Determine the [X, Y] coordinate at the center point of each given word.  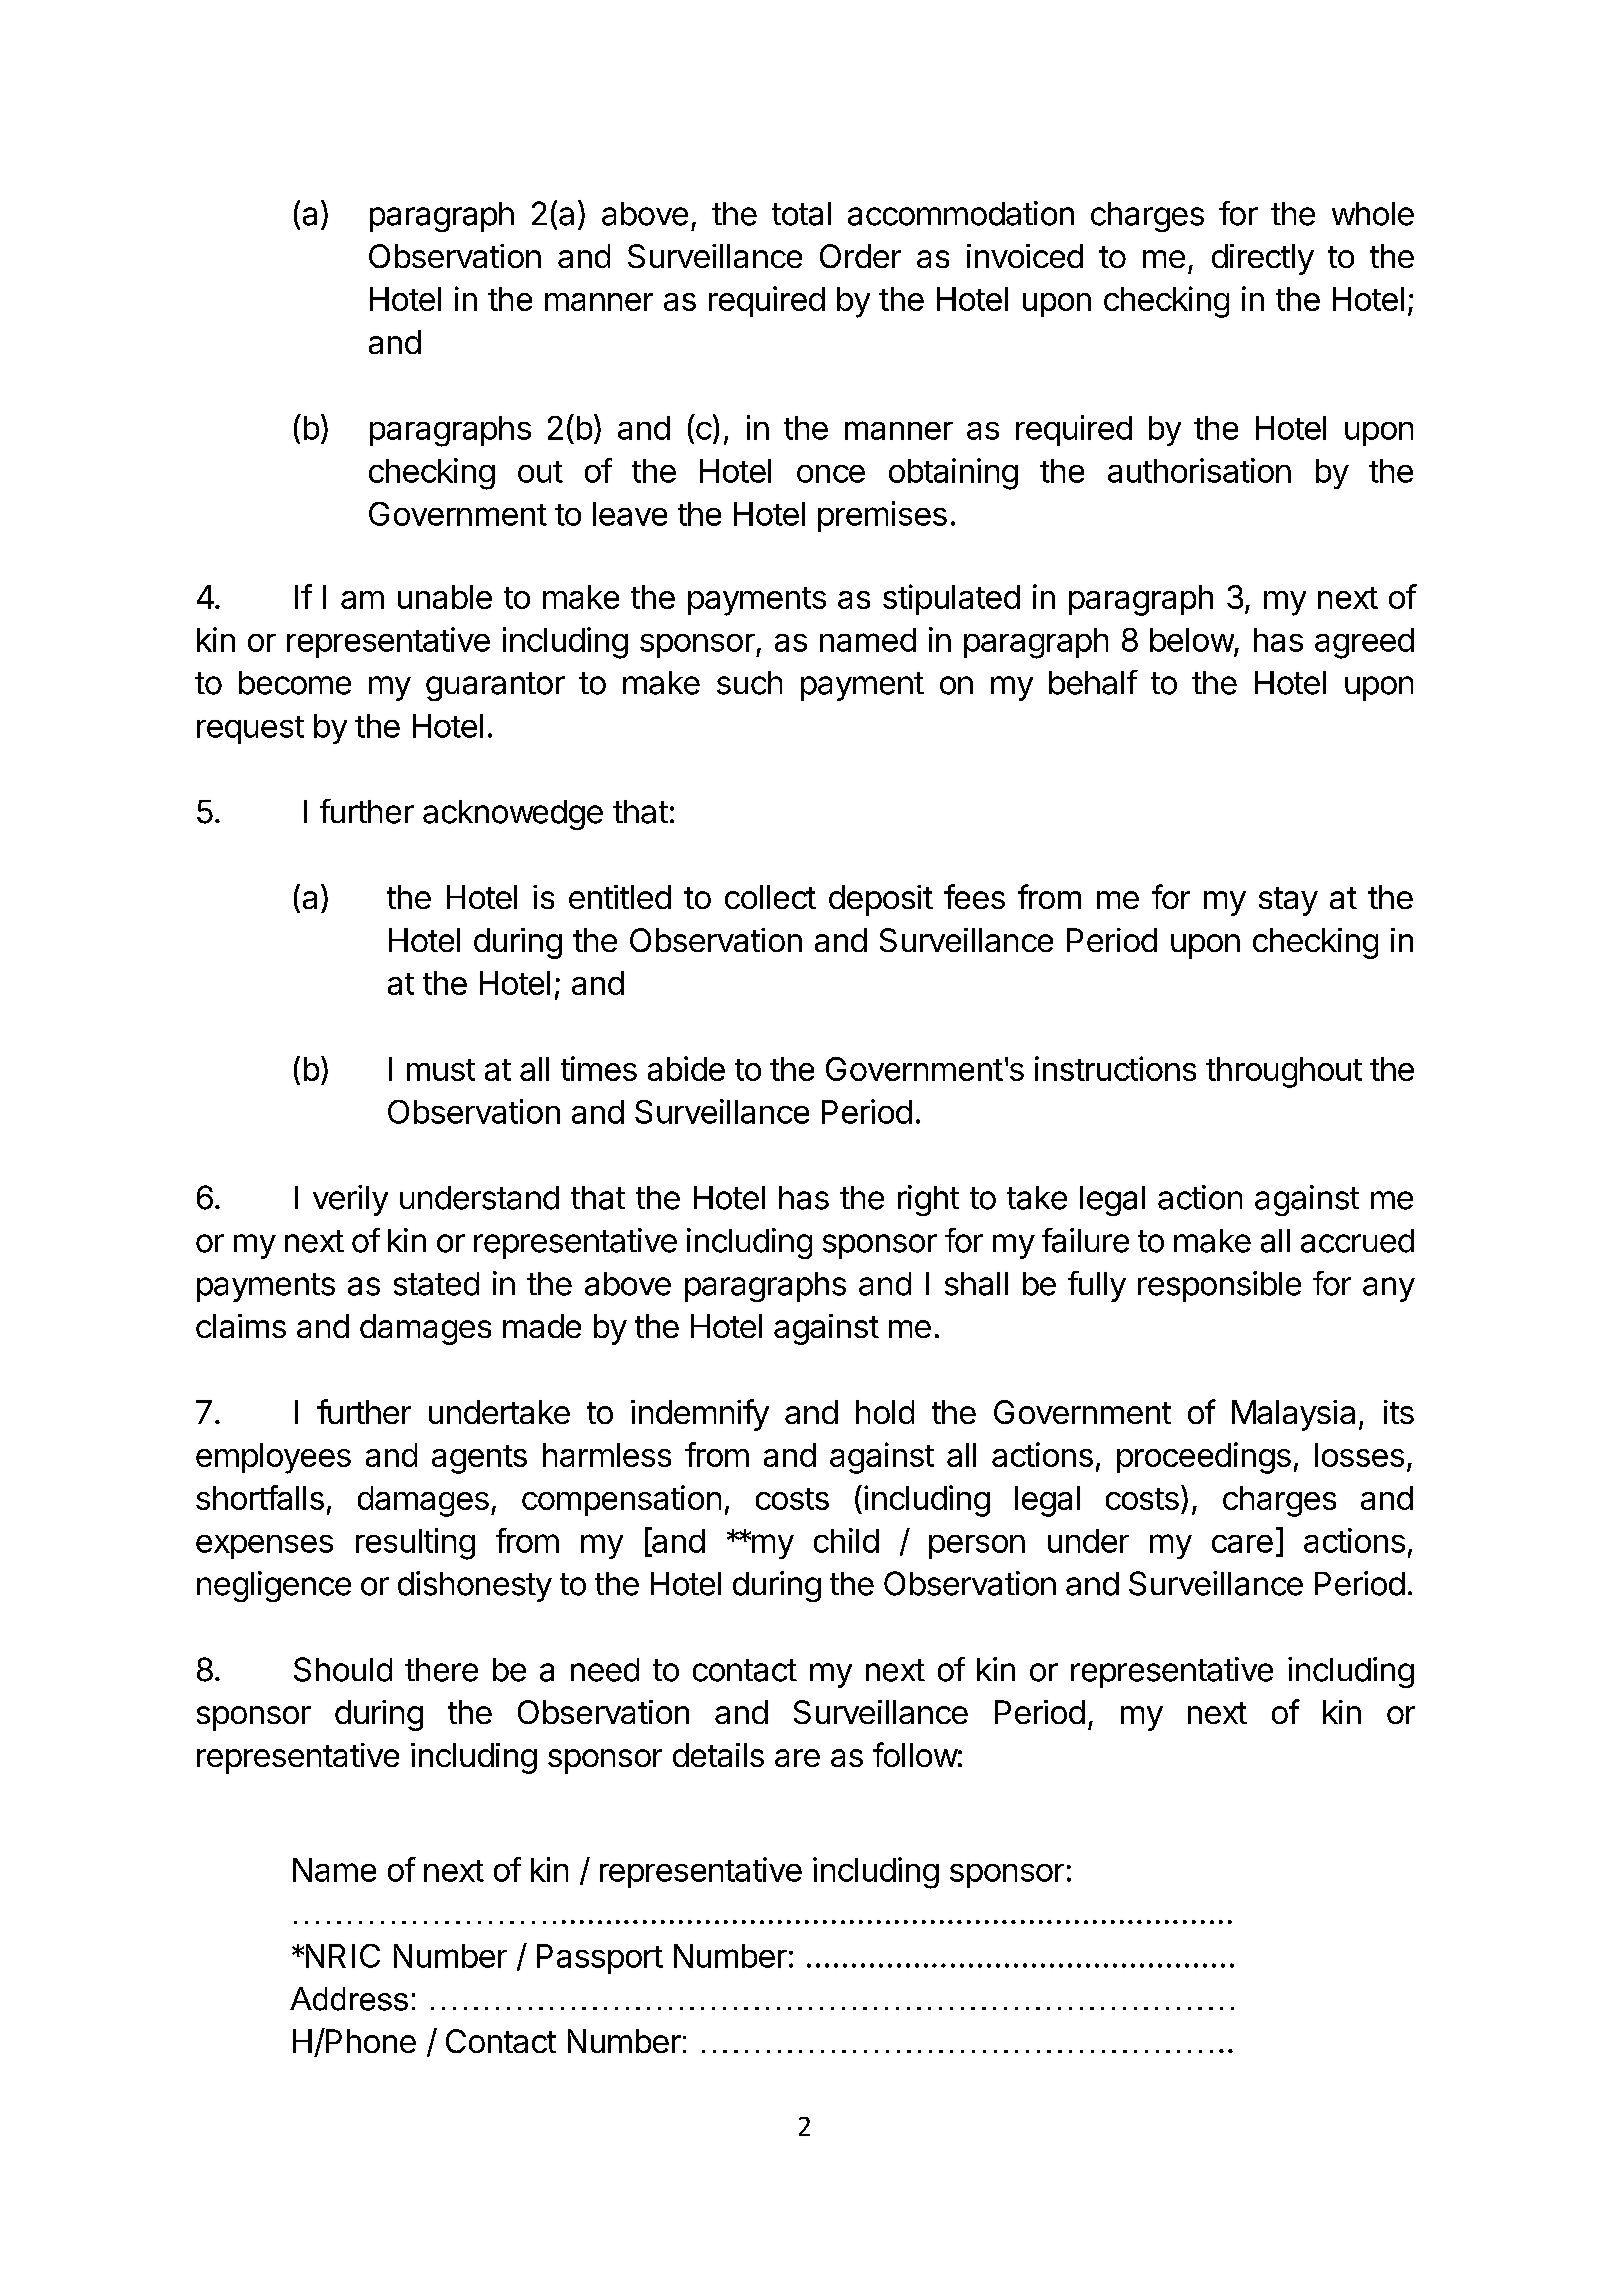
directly [1263, 259]
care [1242, 1544]
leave [630, 514]
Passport [600, 1959]
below [1192, 640]
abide [686, 1068]
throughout [1284, 1072]
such [749, 683]
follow [915, 1754]
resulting [415, 1544]
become [295, 683]
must [441, 1070]
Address [349, 1999]
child [846, 1540]
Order [860, 256]
